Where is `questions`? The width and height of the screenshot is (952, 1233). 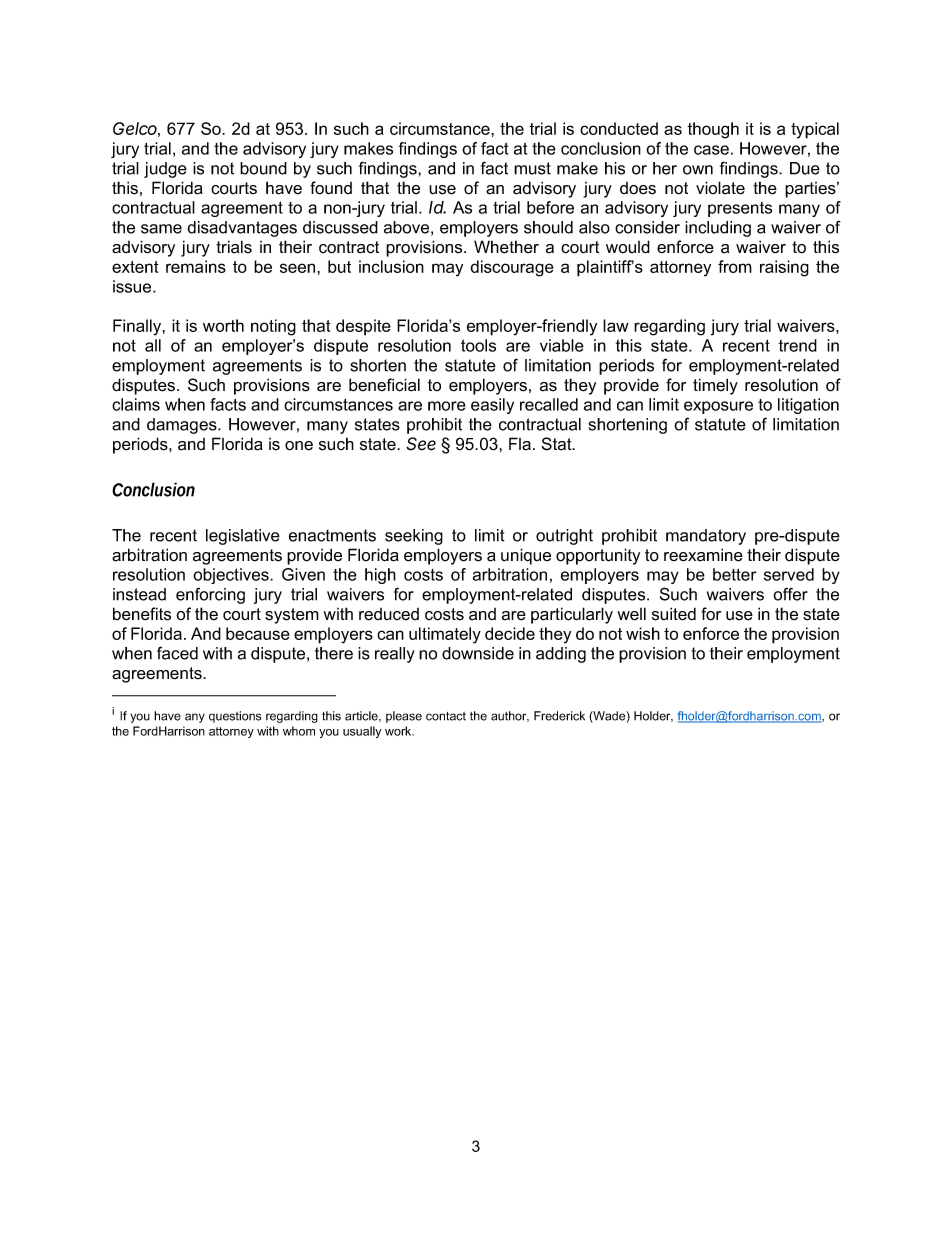
questions is located at coordinates (235, 717).
